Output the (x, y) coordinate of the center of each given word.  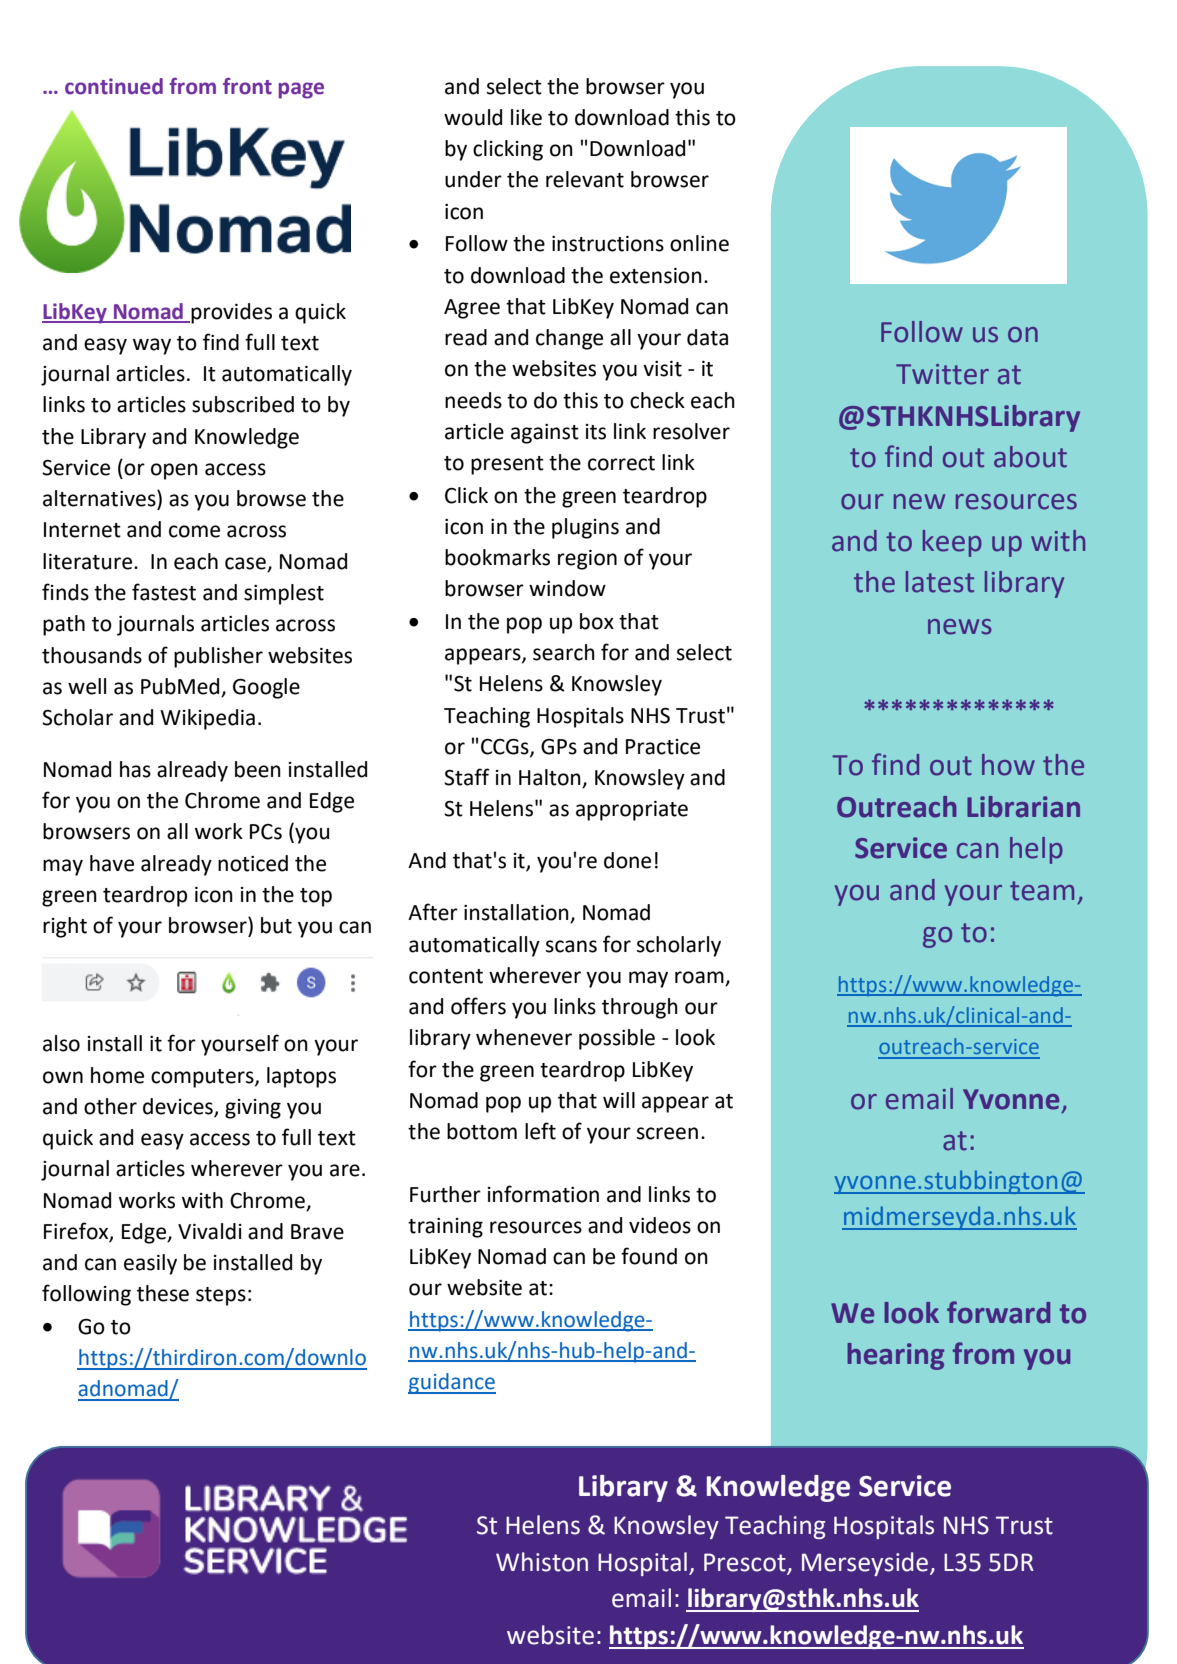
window (567, 588)
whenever (524, 1037)
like (526, 117)
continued (114, 86)
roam (699, 977)
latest (940, 582)
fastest (164, 592)
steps (221, 1296)
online (699, 243)
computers (203, 1078)
